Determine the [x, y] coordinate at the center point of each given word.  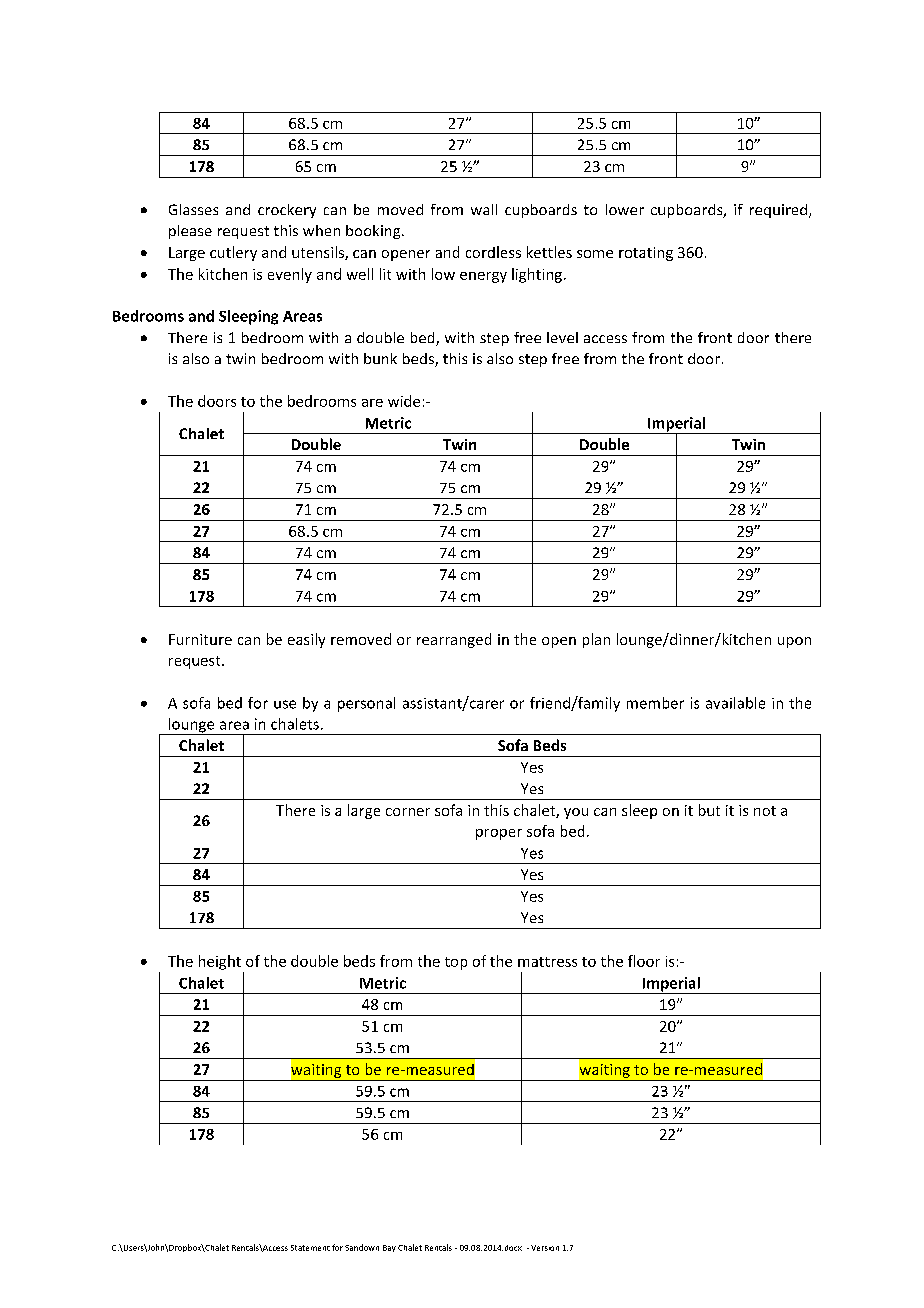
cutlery [233, 253]
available [735, 703]
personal [366, 704]
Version [545, 1248]
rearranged [454, 640]
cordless [493, 252]
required [778, 211]
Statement [310, 1248]
